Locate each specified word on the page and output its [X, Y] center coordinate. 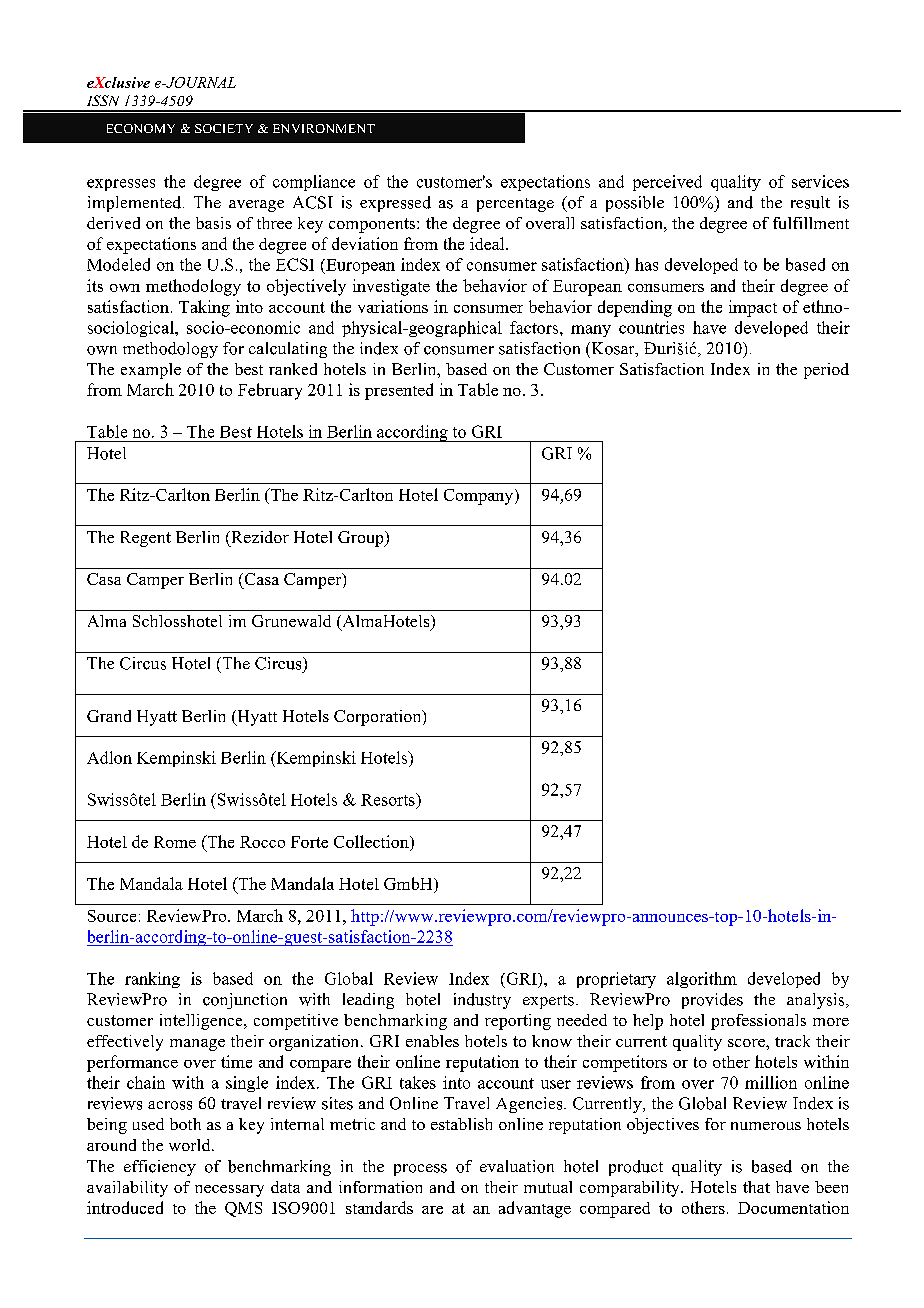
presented [399, 391]
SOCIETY [224, 128]
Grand [109, 716]
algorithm [702, 980]
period [826, 371]
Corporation [379, 718]
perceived [667, 183]
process [420, 1170]
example [151, 371]
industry [482, 1001]
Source [112, 916]
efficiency [160, 1168]
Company [480, 497]
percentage [515, 205]
